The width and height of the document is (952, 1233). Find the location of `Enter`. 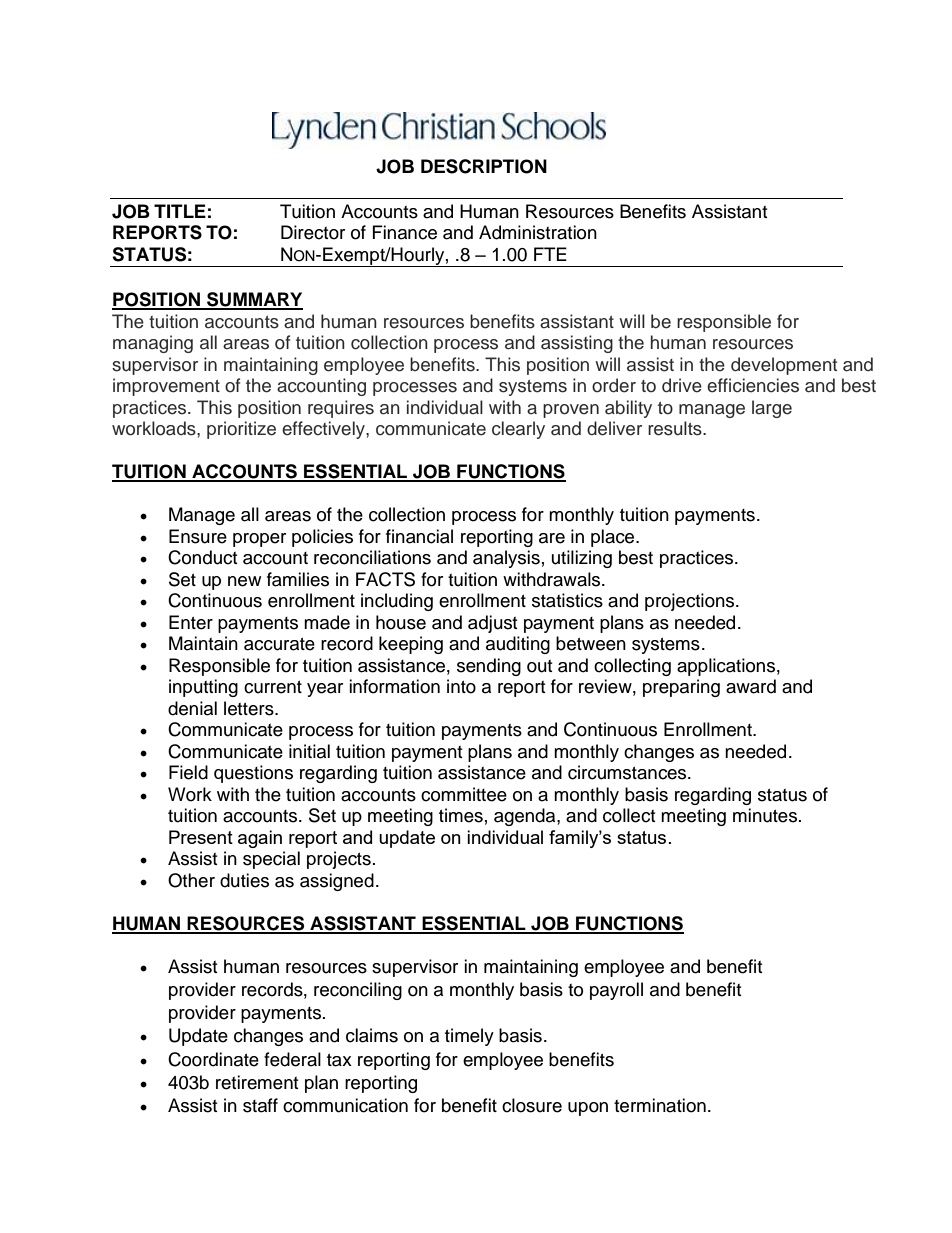

Enter is located at coordinates (191, 622).
